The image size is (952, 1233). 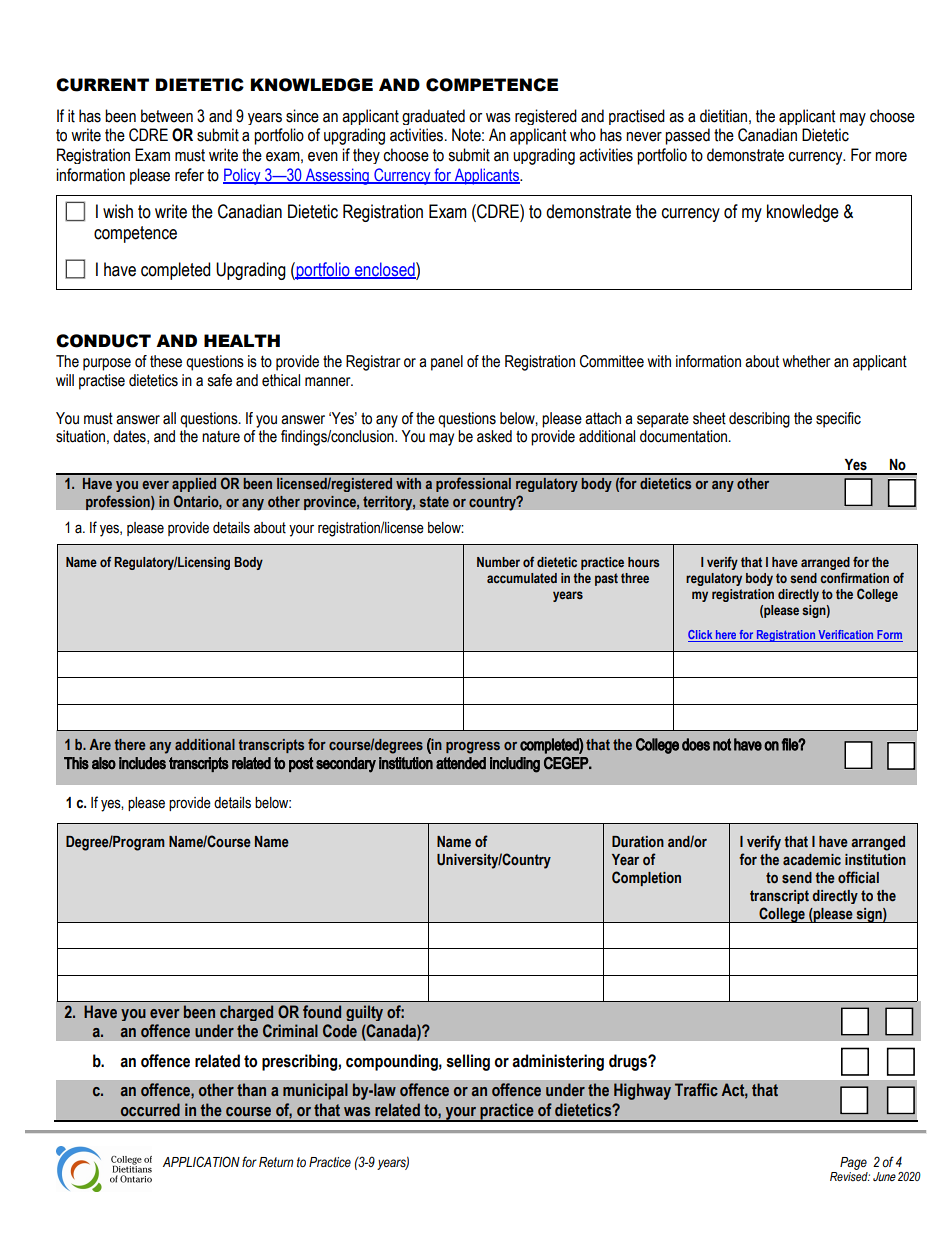 What do you see at coordinates (646, 878) in the screenshot?
I see `Completion` at bounding box center [646, 878].
